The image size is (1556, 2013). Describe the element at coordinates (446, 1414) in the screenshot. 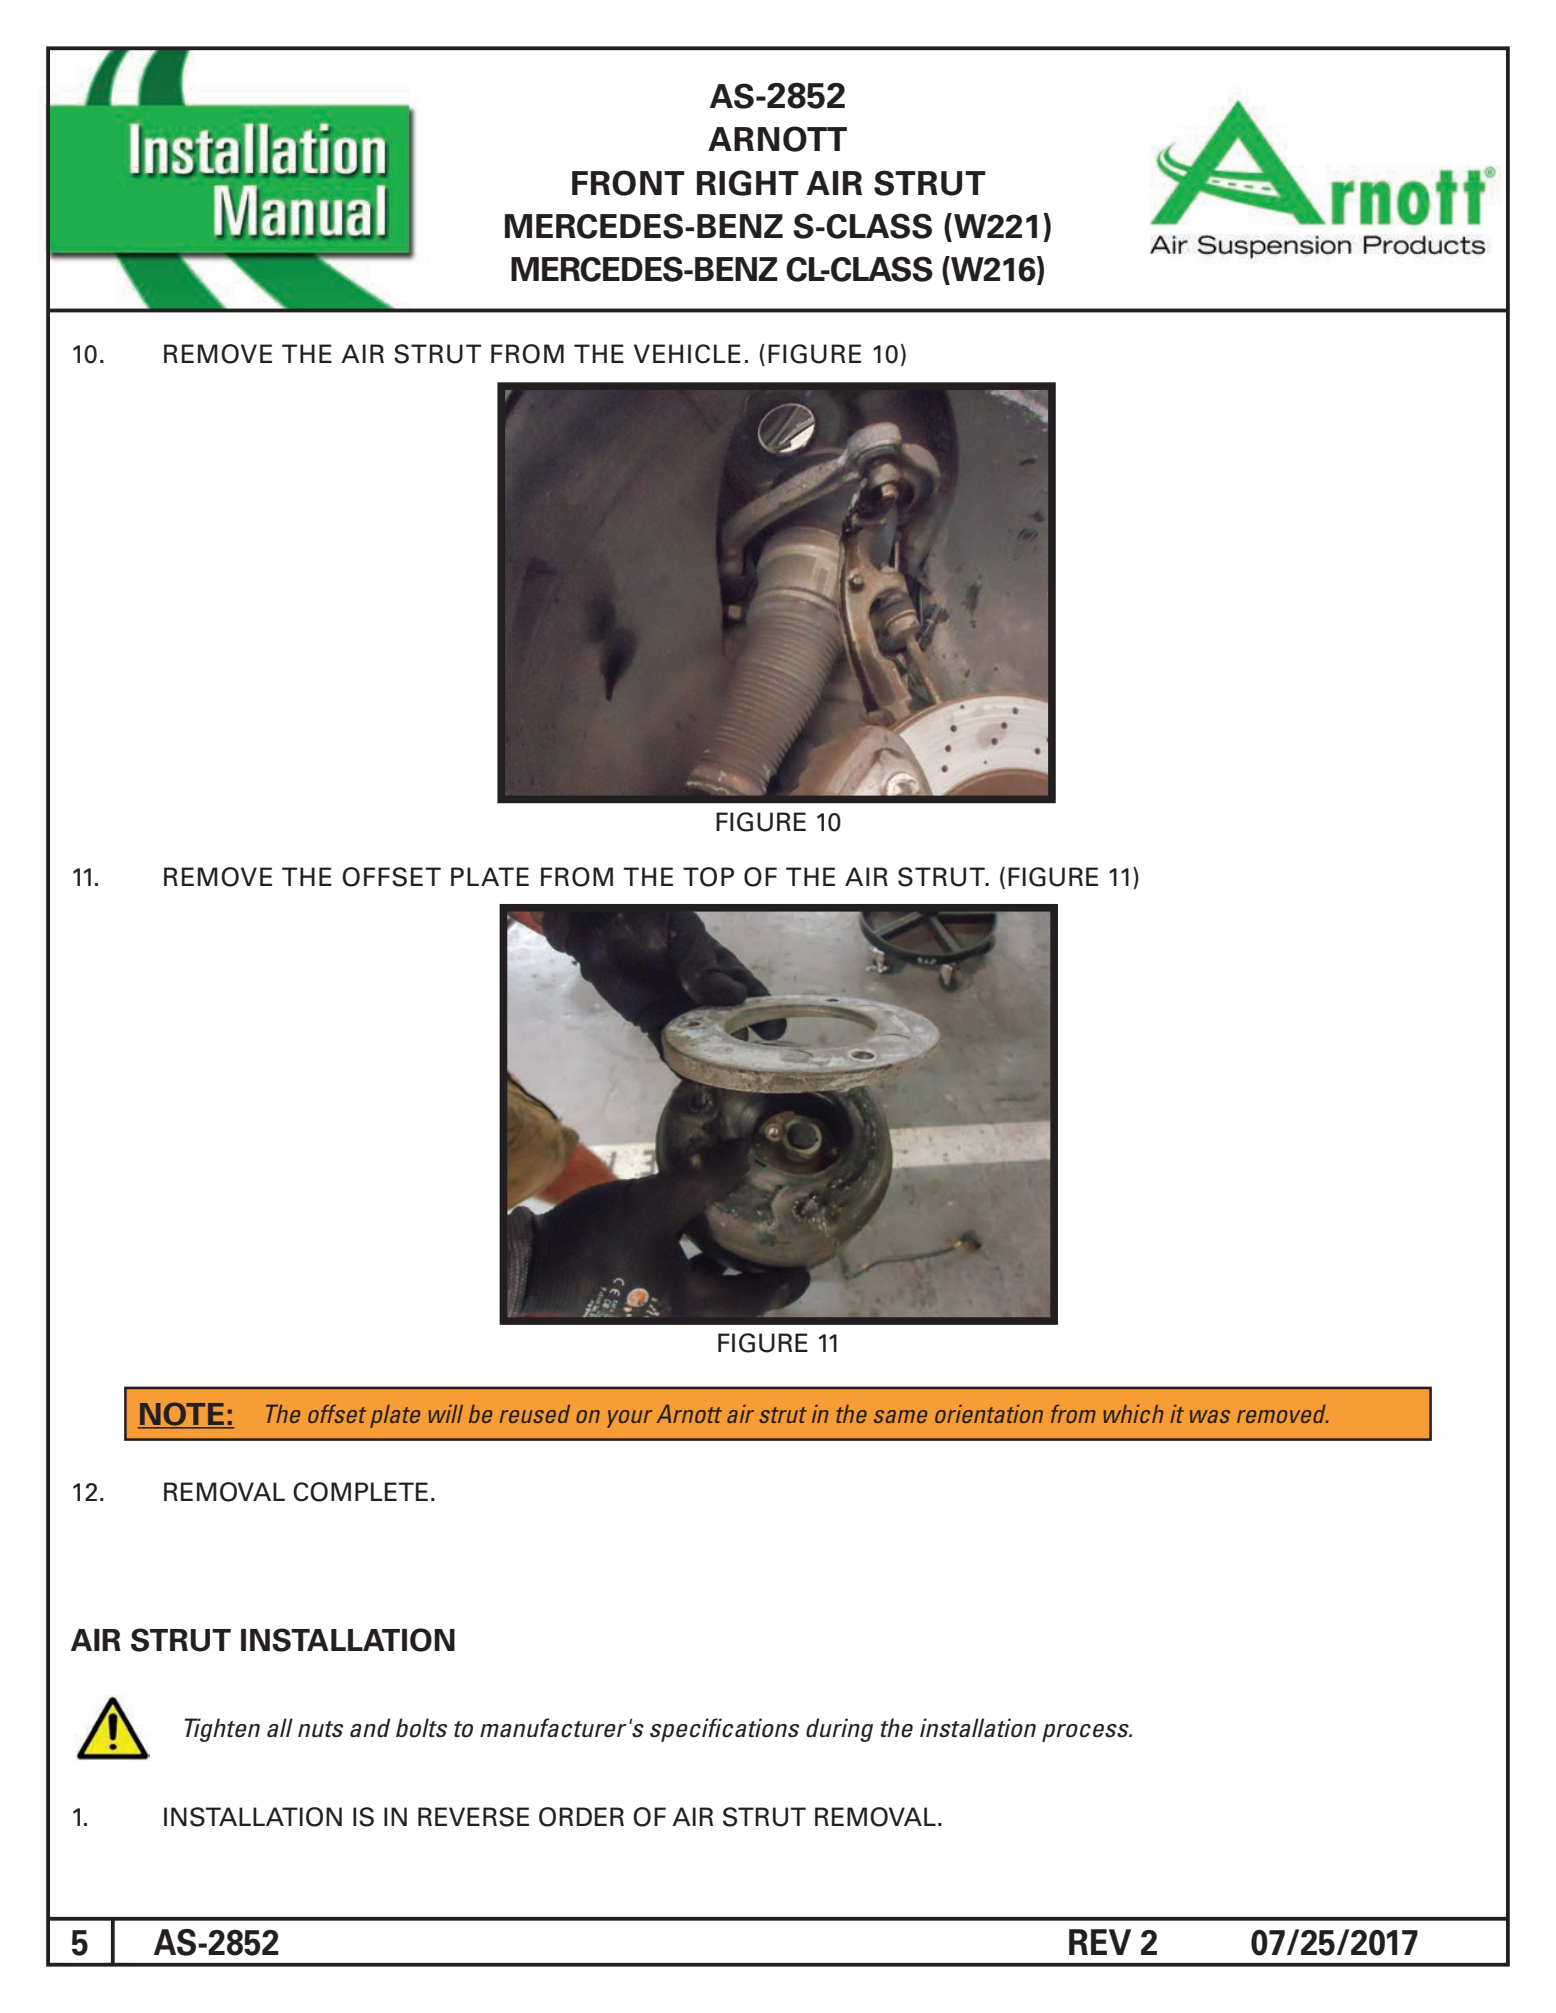

I see `will` at that location.
